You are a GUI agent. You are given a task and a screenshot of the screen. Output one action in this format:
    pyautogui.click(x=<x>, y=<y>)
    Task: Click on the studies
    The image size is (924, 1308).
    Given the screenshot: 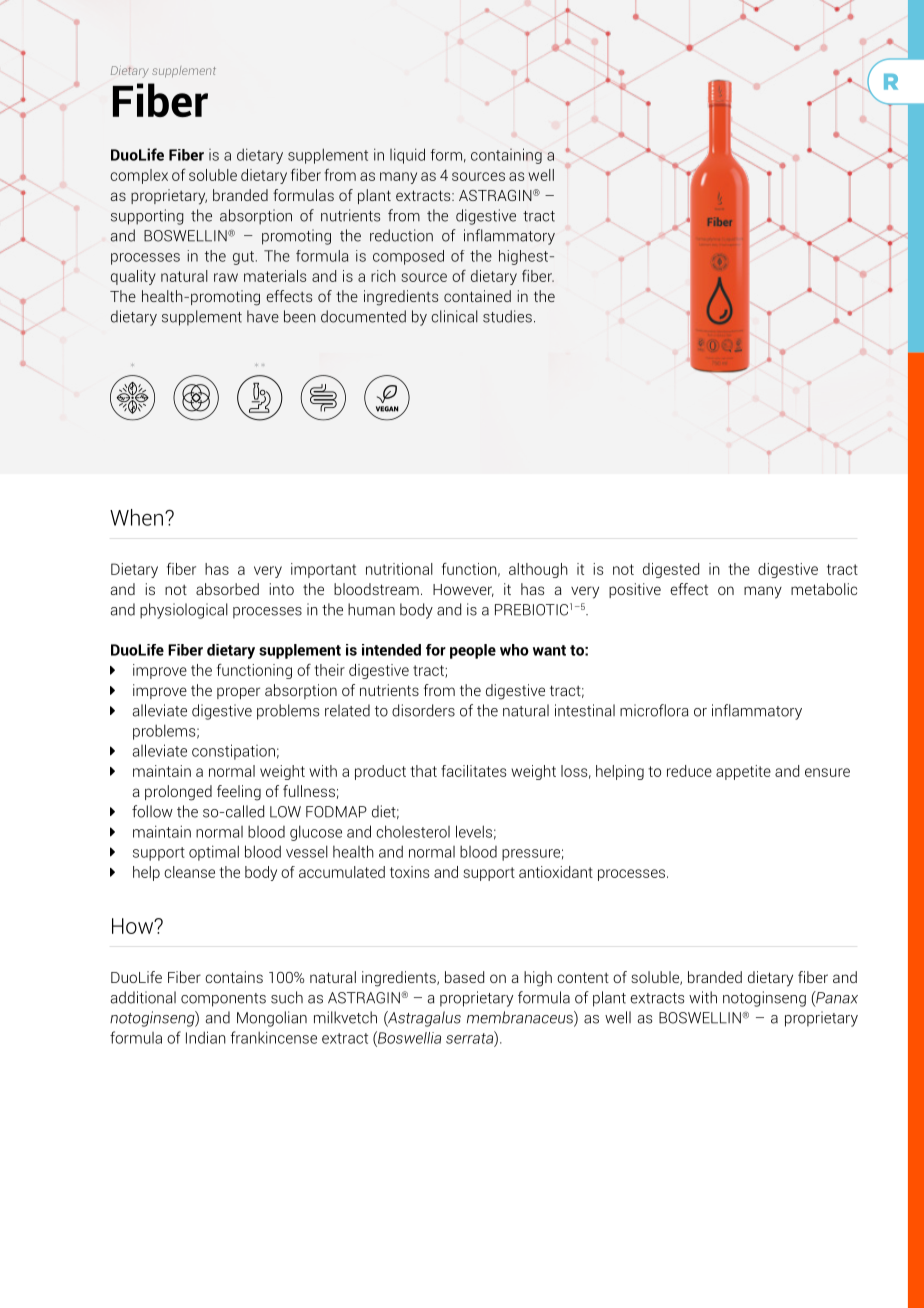 What is the action you would take?
    pyautogui.click(x=507, y=316)
